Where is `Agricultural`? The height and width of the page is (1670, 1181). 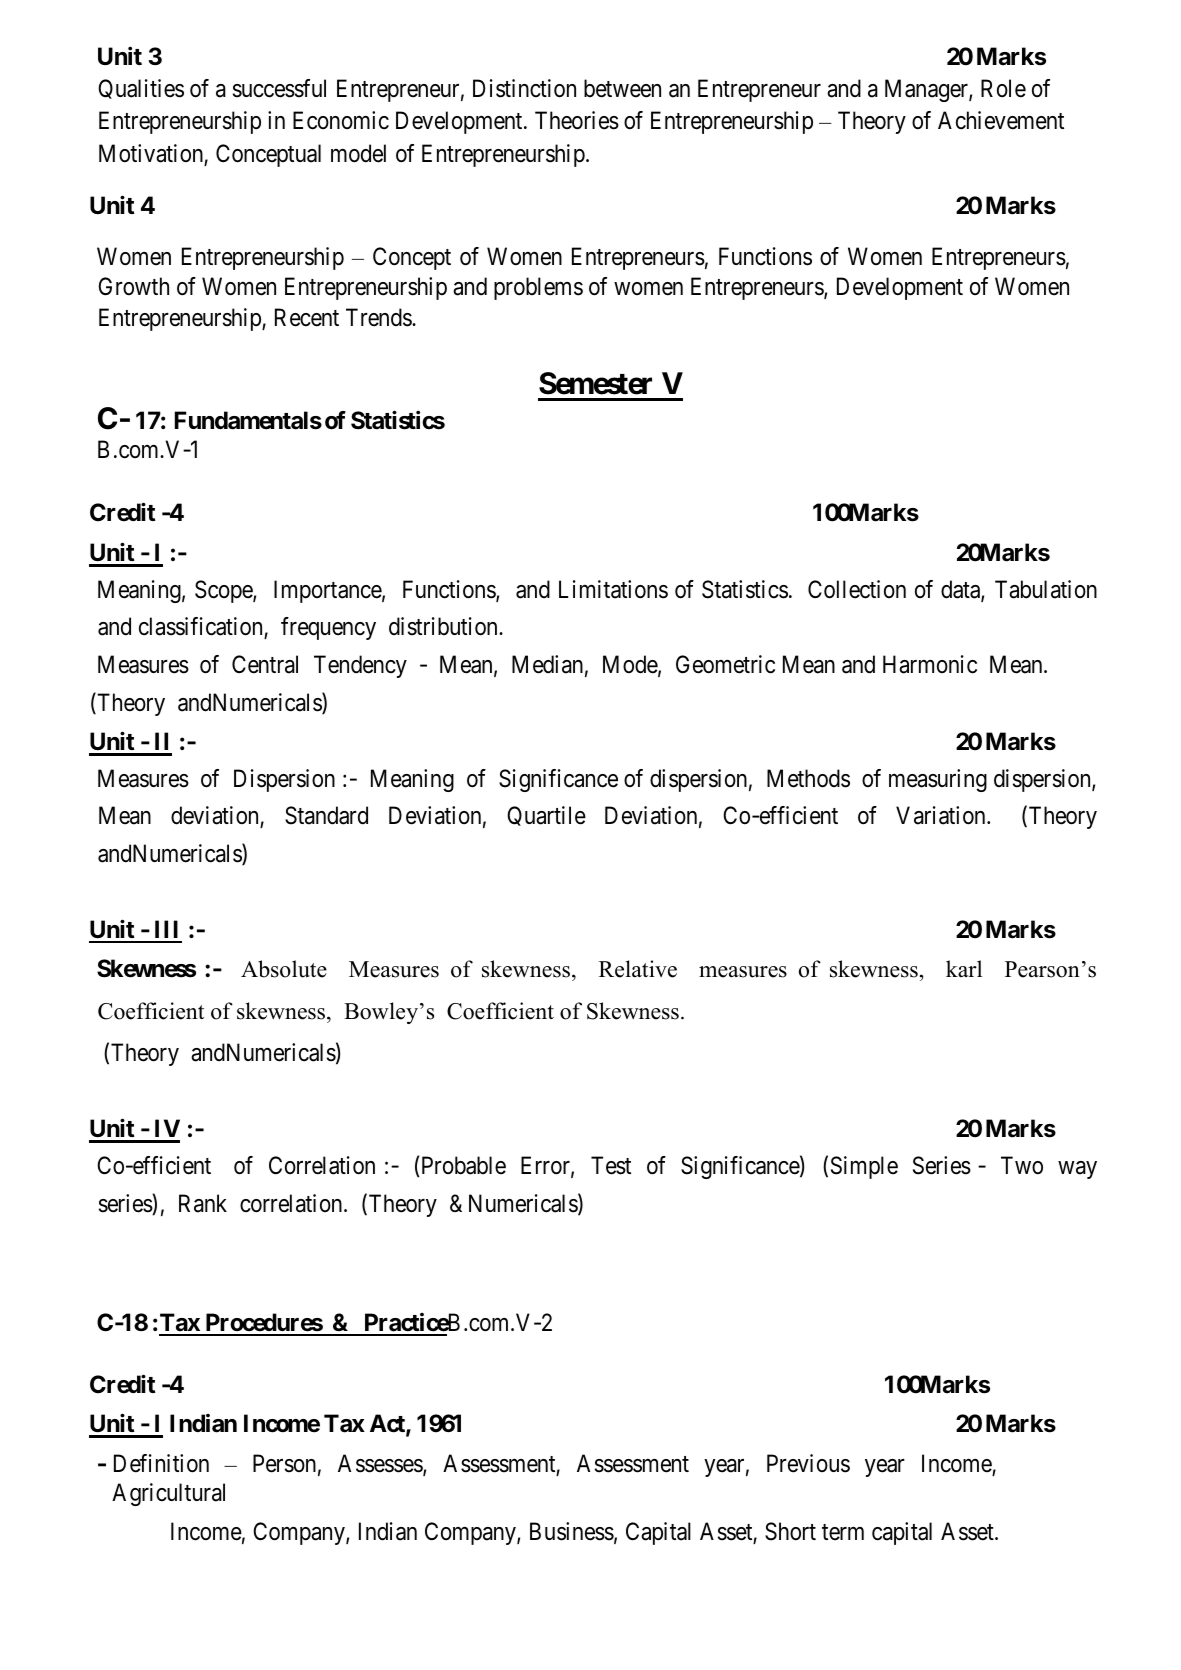 Agricultural is located at coordinates (168, 1494).
